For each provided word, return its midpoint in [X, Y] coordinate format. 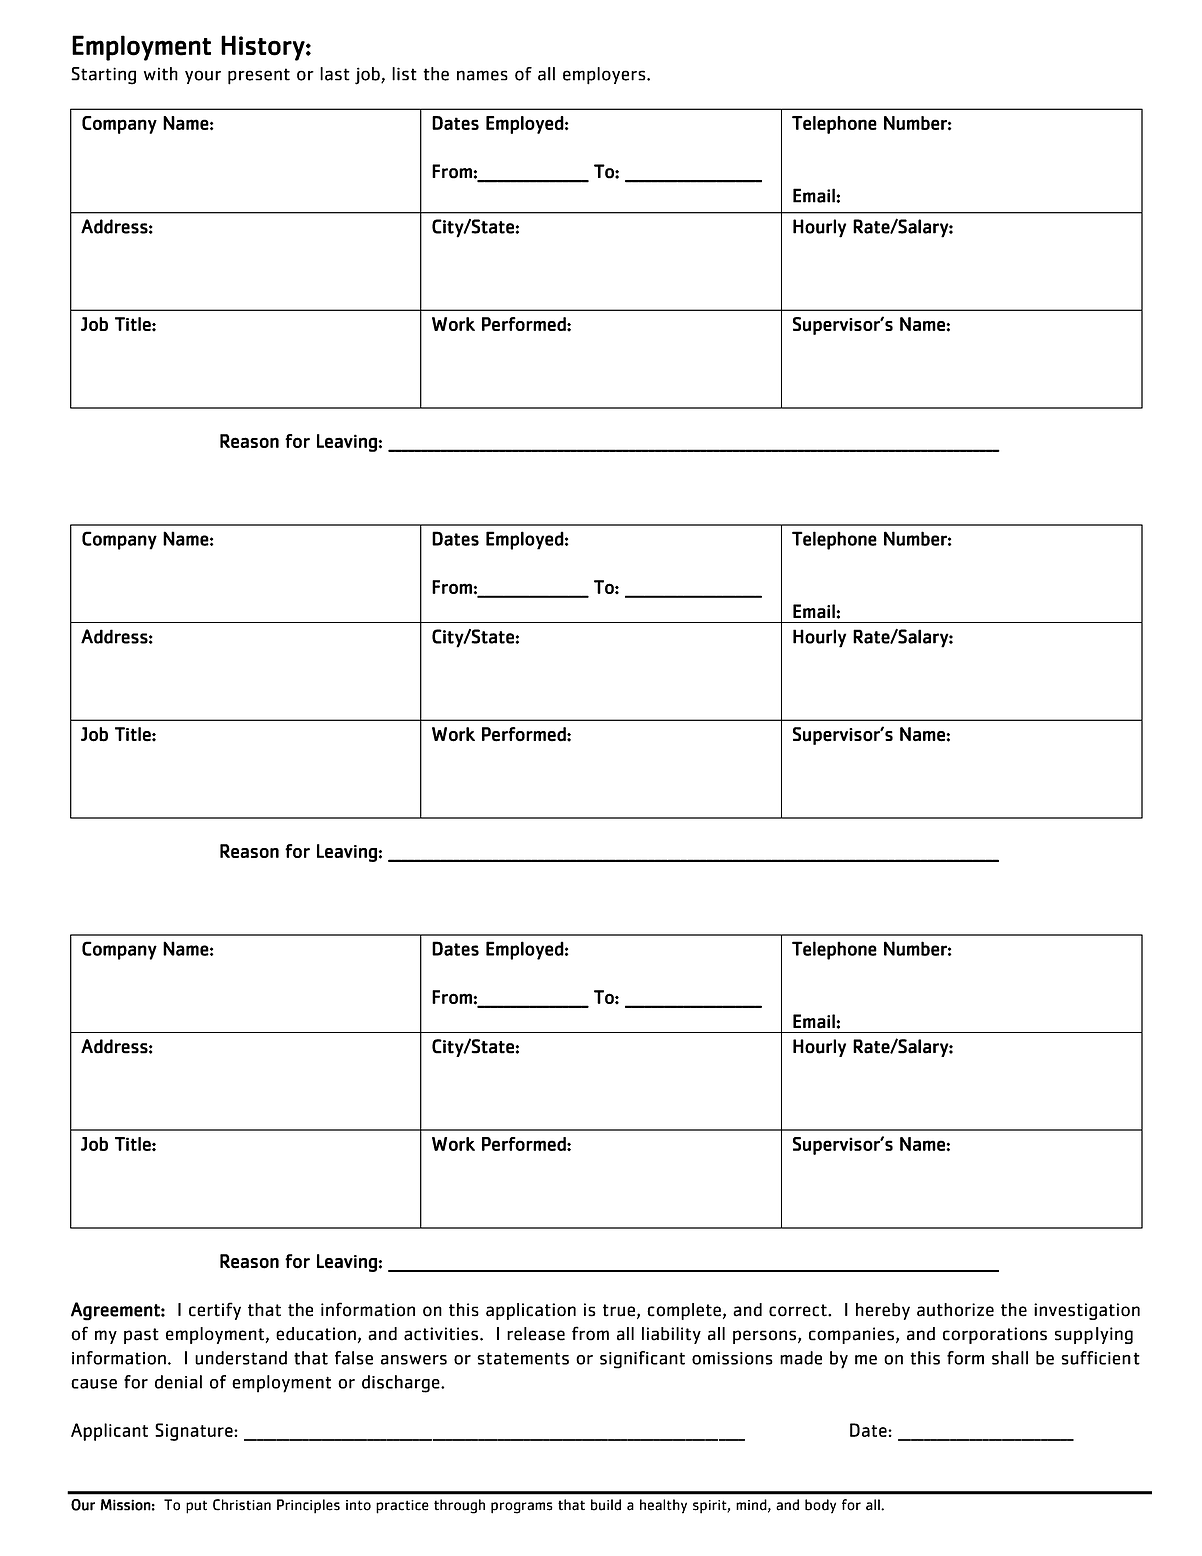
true [619, 1310]
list [404, 74]
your [203, 77]
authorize [955, 1310]
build [606, 1505]
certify [215, 1311]
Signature [195, 1432]
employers [605, 76]
